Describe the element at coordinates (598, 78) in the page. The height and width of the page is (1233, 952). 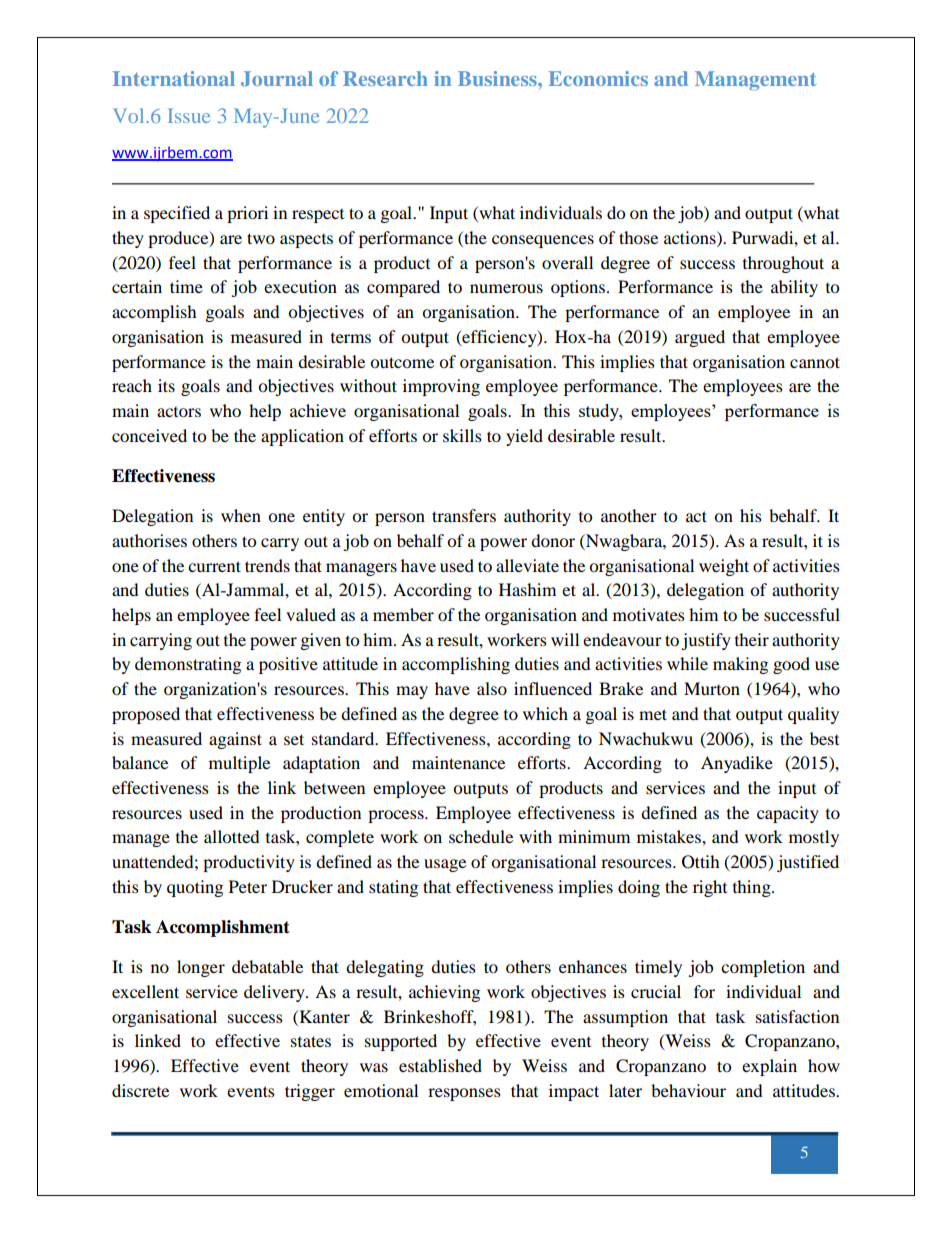
I see `Economics` at that location.
